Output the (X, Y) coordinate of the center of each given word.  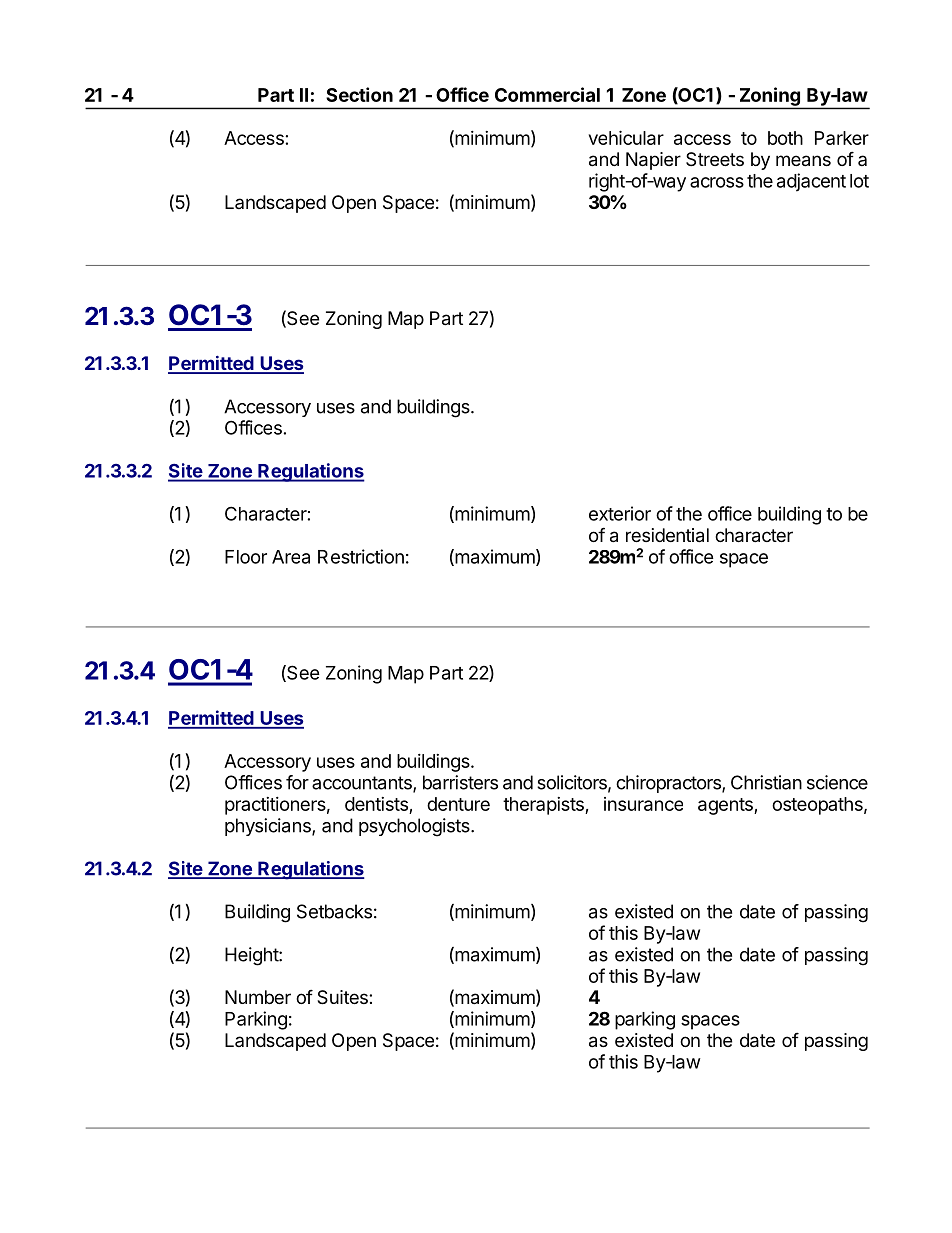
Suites (343, 997)
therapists (544, 806)
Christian (766, 782)
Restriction (361, 556)
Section (359, 94)
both (785, 138)
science (837, 782)
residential (667, 535)
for (297, 782)
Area (291, 557)
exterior (620, 513)
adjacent (811, 182)
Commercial (547, 94)
